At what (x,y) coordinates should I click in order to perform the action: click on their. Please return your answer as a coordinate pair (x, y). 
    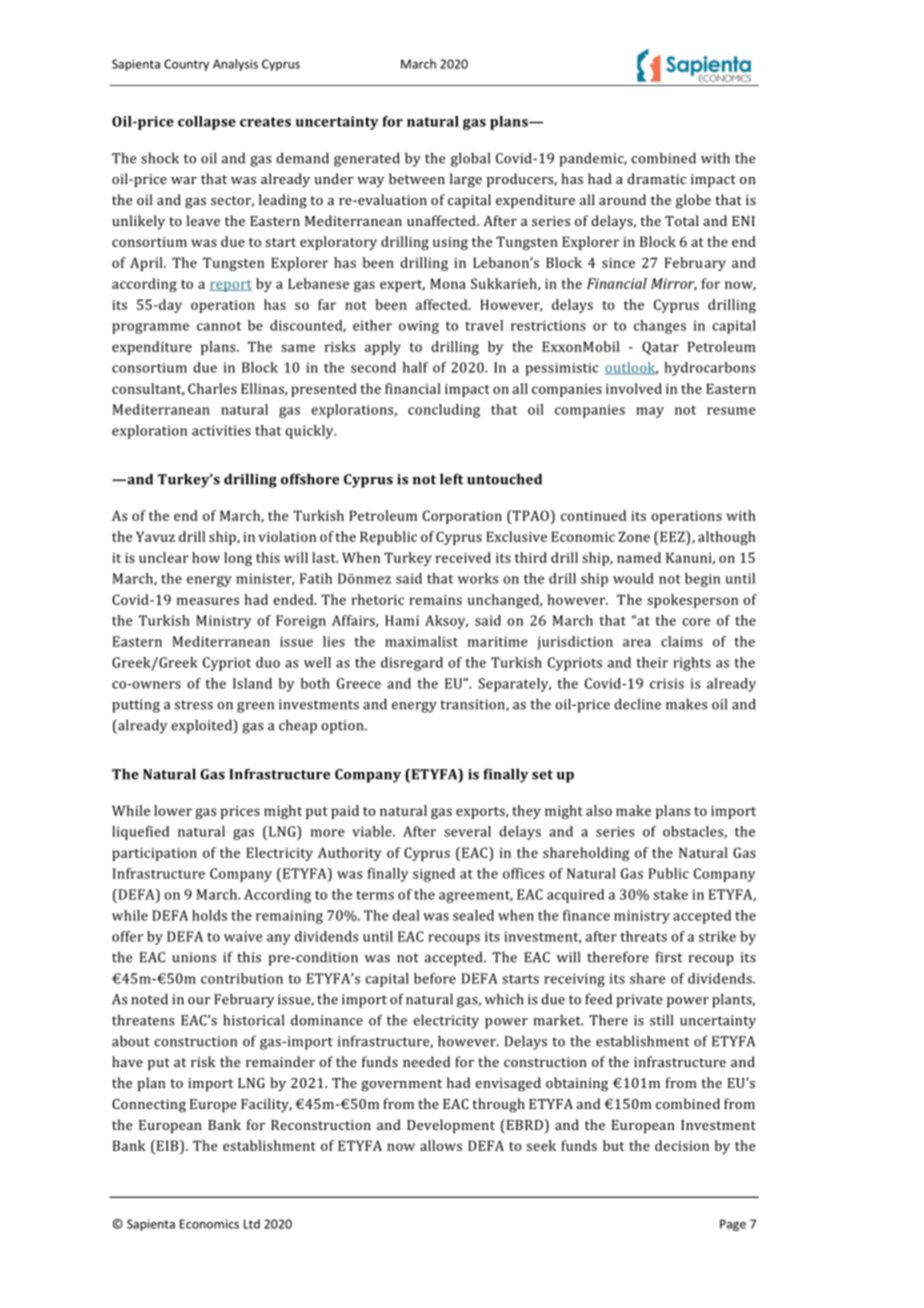
    Looking at the image, I should click on (652, 662).
